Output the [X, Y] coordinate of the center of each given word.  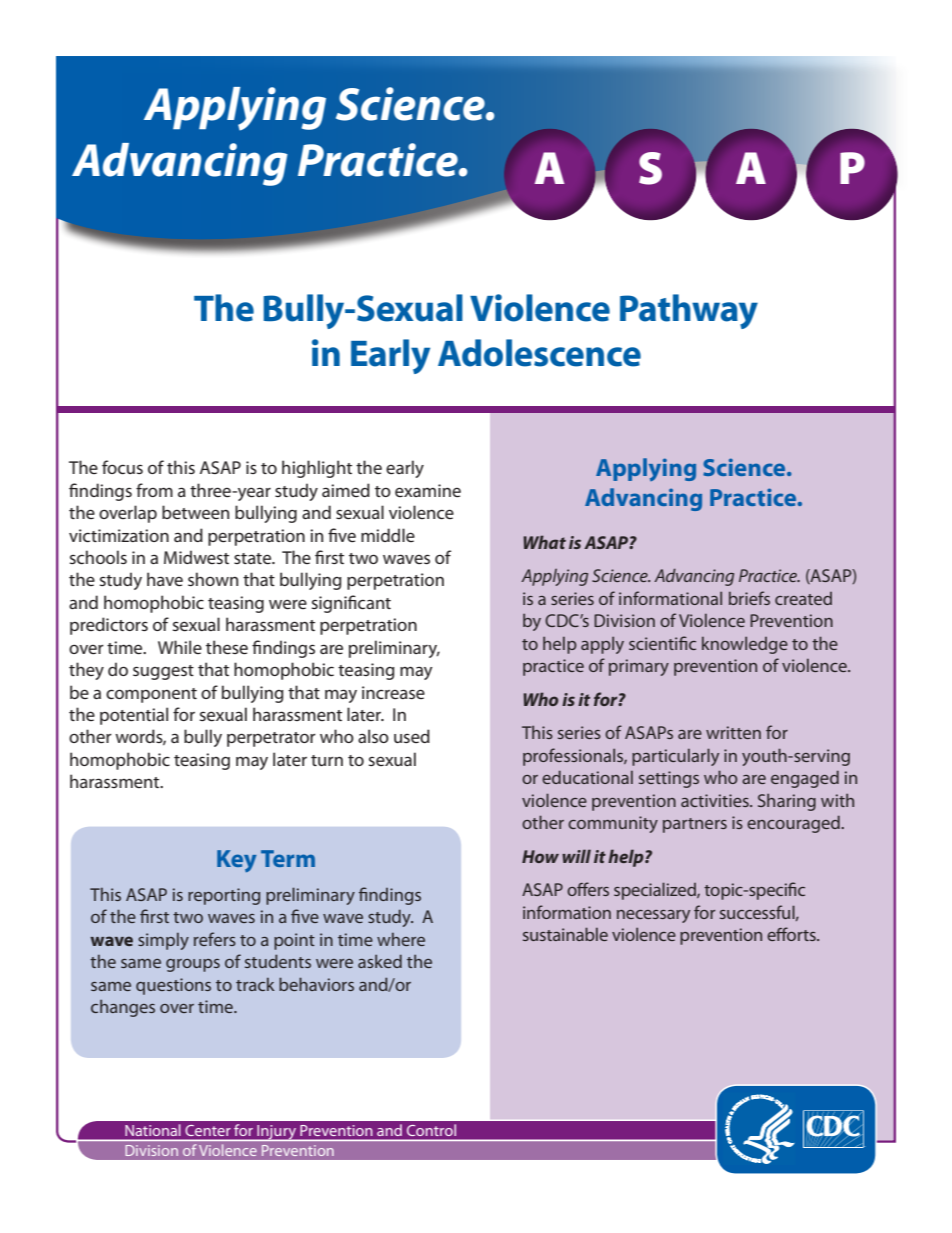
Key [237, 861]
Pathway [689, 311]
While [180, 647]
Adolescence [539, 353]
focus [122, 467]
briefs [749, 598]
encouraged [794, 824]
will [576, 856]
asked [380, 961]
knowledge [745, 645]
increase [393, 692]
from [154, 490]
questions [173, 986]
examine [428, 490]
